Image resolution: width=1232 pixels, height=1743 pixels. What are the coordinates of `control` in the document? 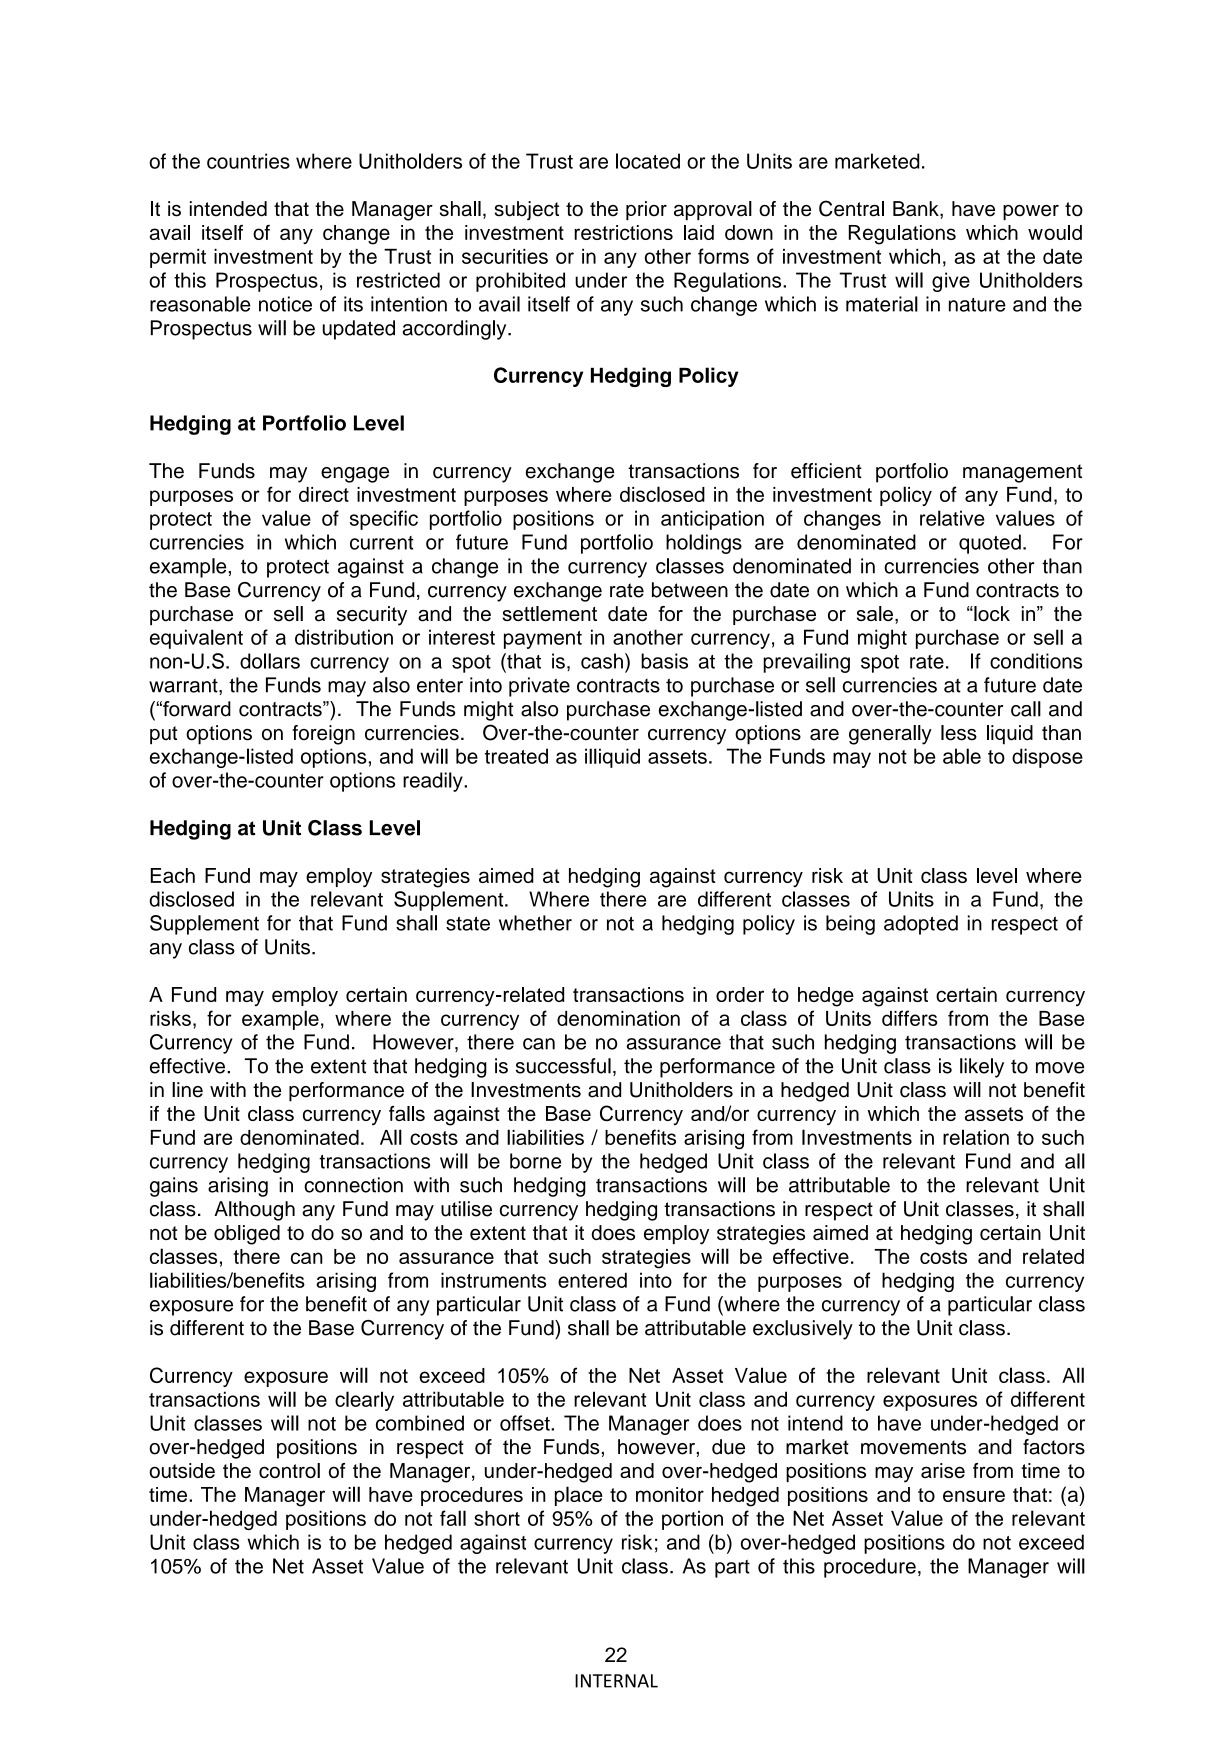 It's located at (289, 1470).
